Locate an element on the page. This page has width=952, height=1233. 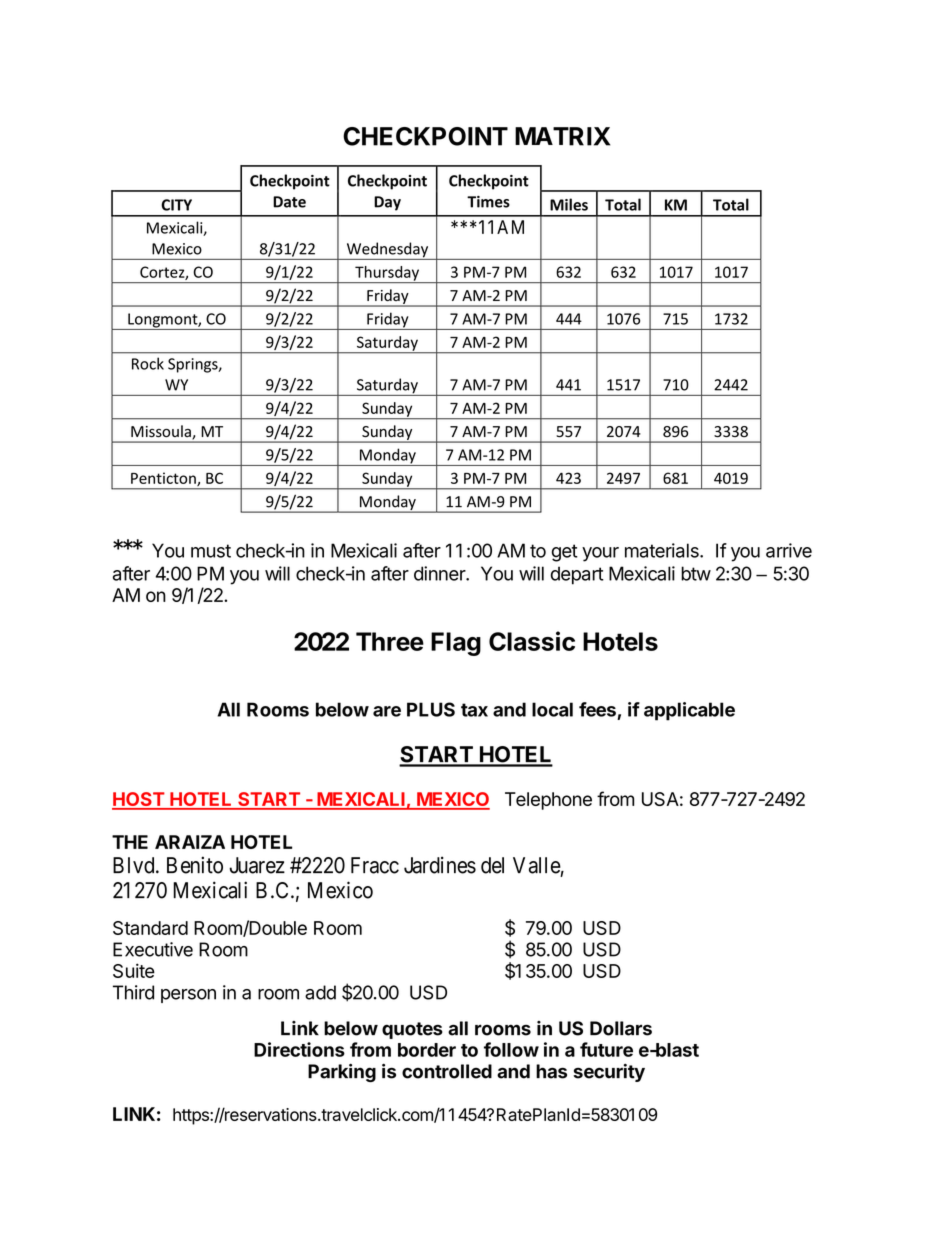
HOST is located at coordinates (139, 800).
